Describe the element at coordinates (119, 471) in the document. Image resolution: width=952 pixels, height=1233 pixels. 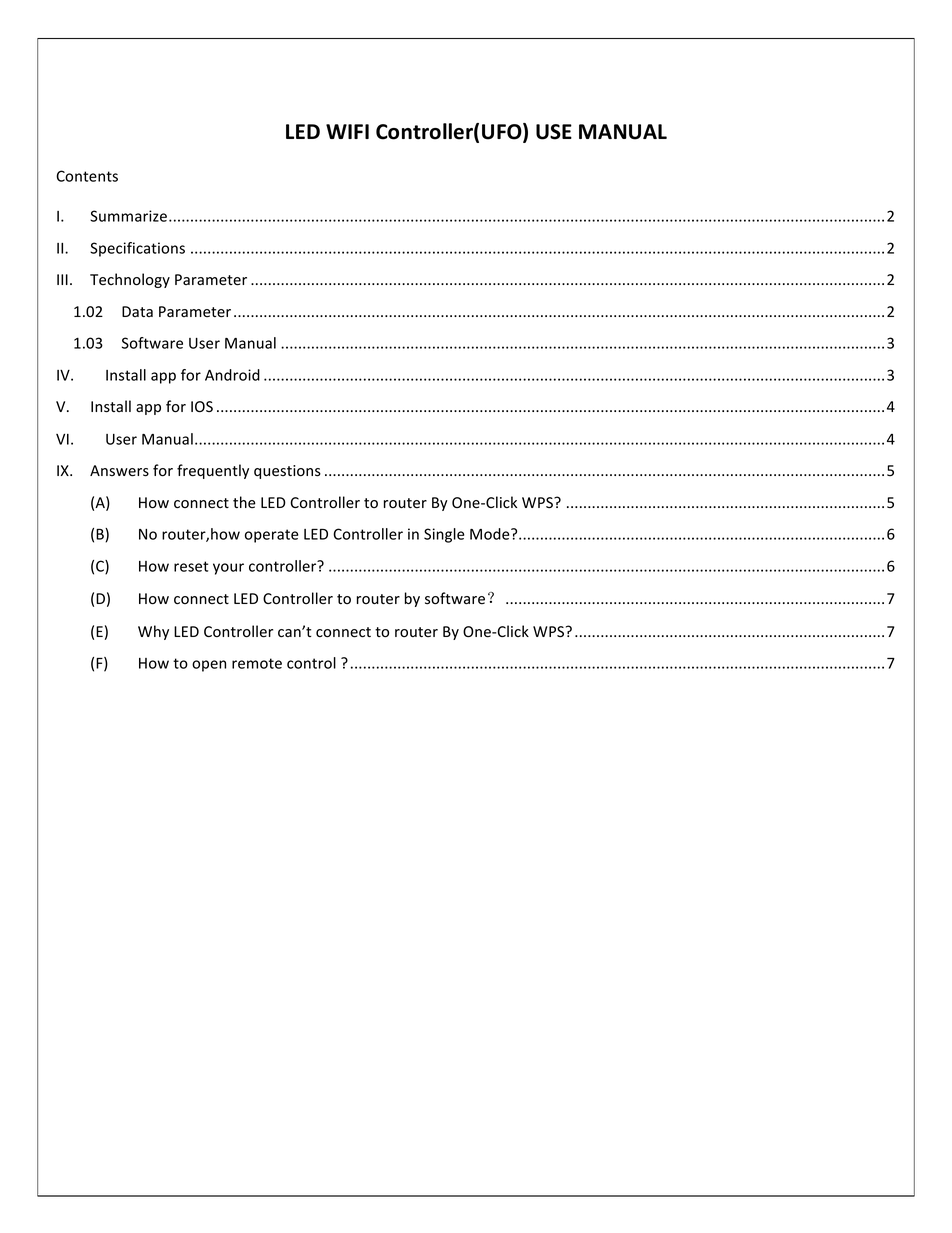
I see `Answers` at that location.
